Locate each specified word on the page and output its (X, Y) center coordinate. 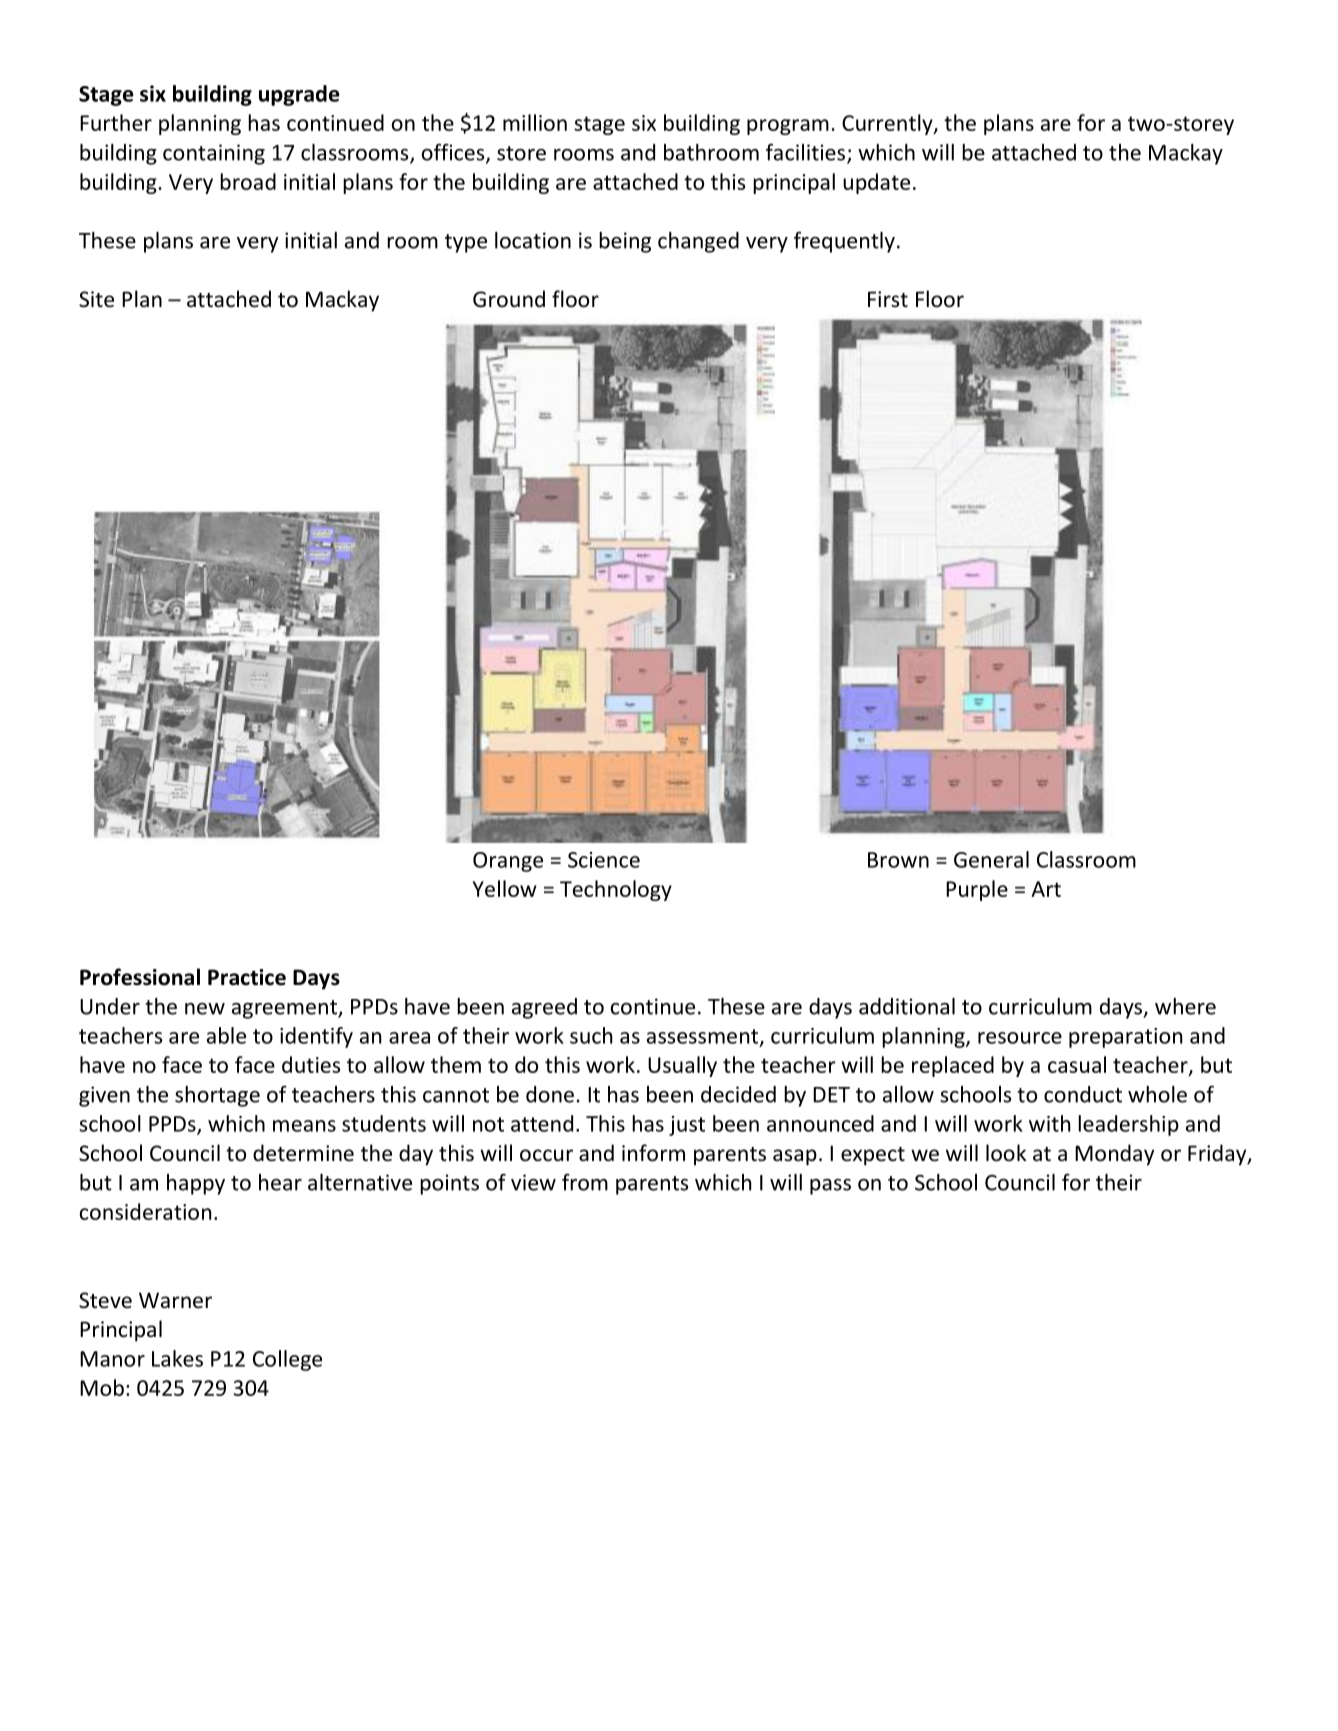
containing (214, 154)
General (991, 859)
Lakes (177, 1358)
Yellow (505, 888)
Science (604, 860)
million (535, 122)
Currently (888, 124)
